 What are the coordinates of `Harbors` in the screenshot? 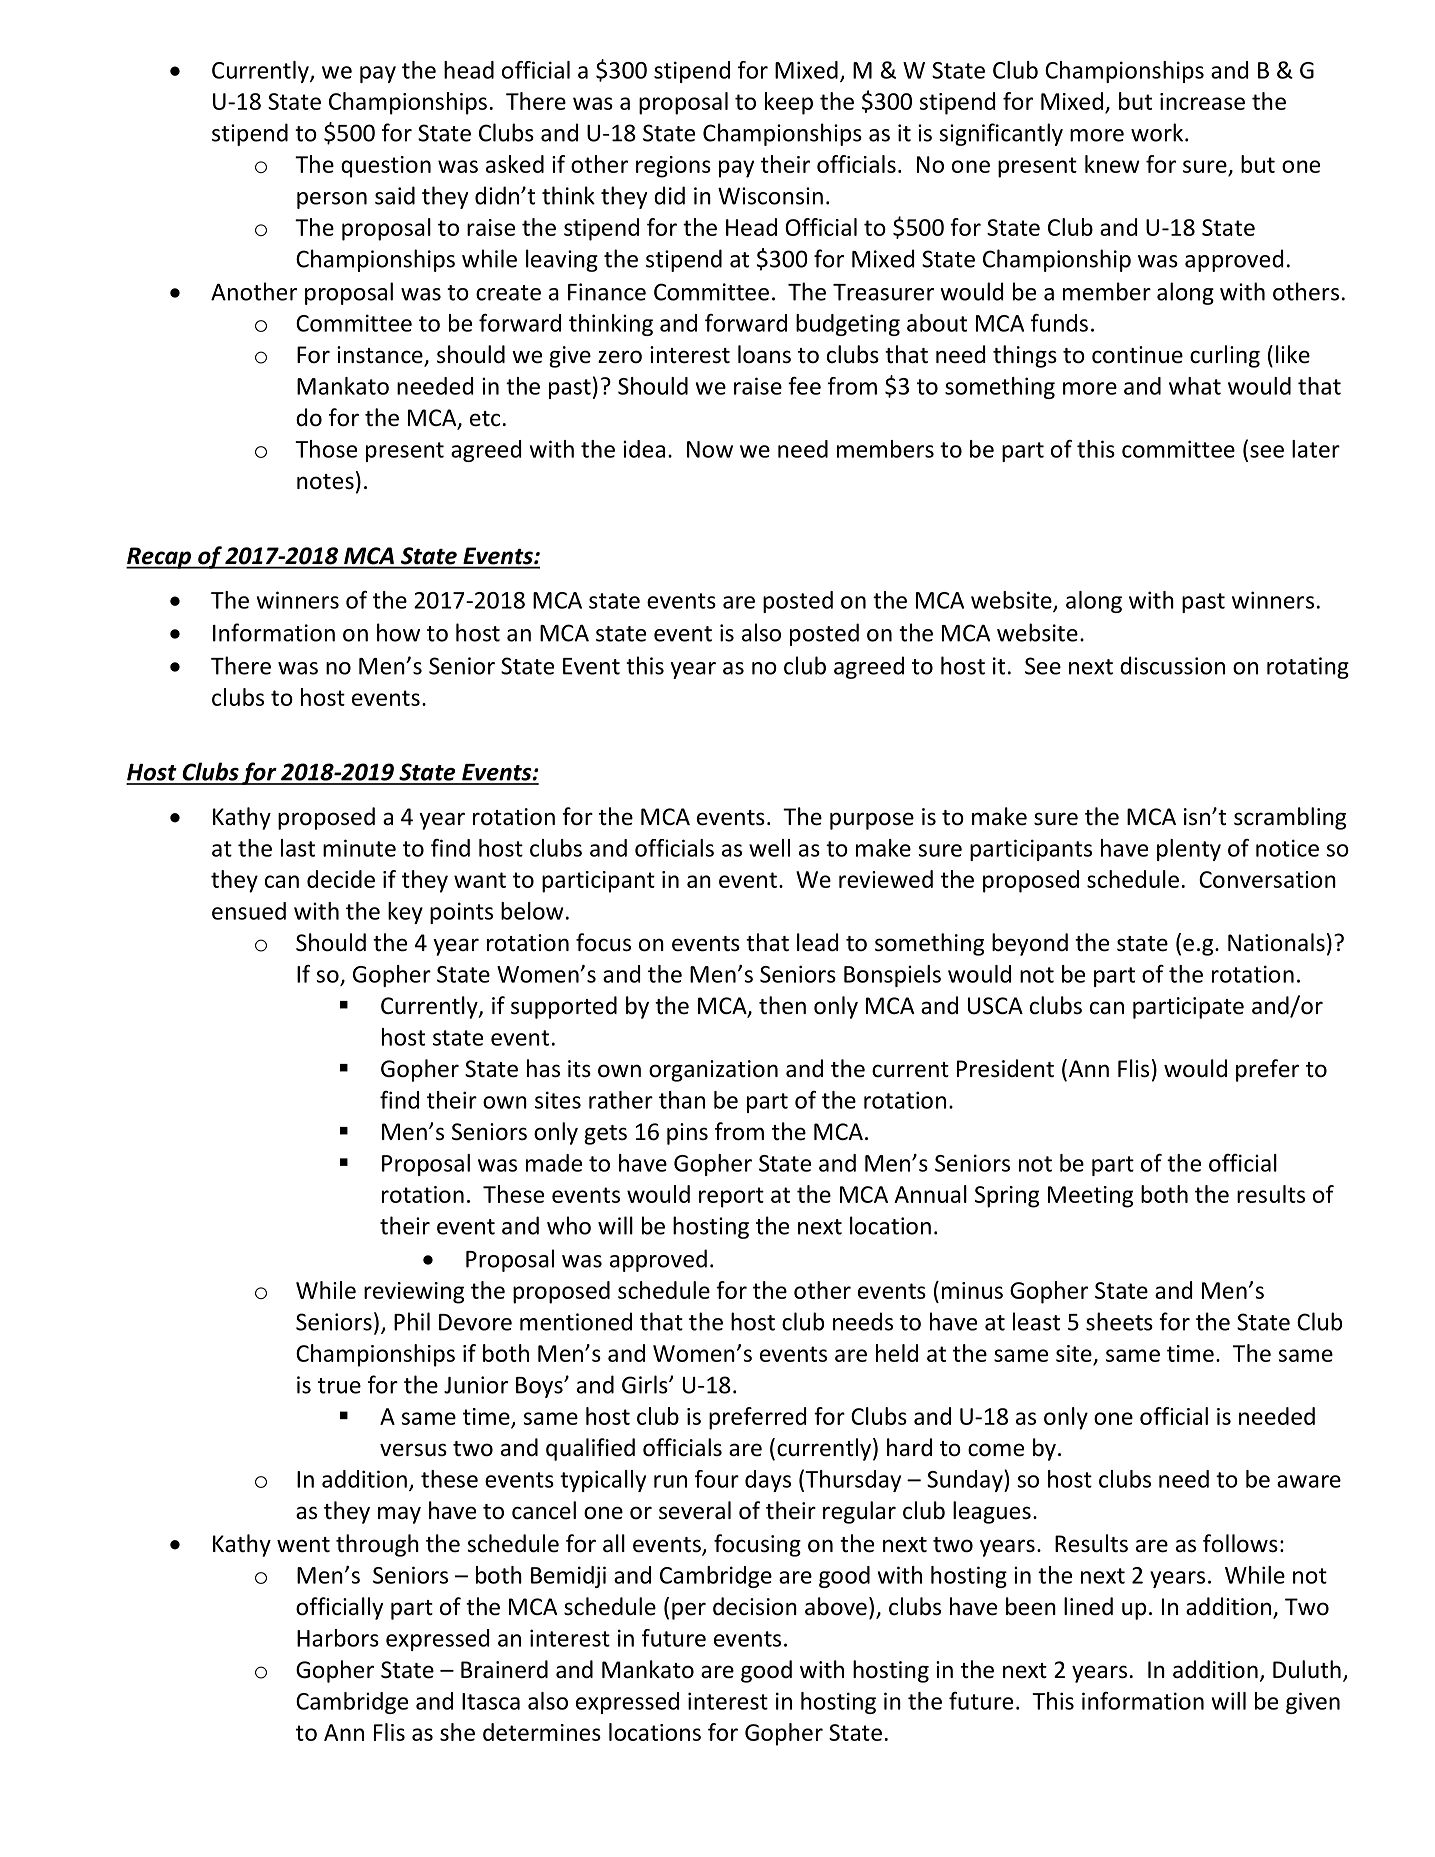 It's located at (338, 1638).
